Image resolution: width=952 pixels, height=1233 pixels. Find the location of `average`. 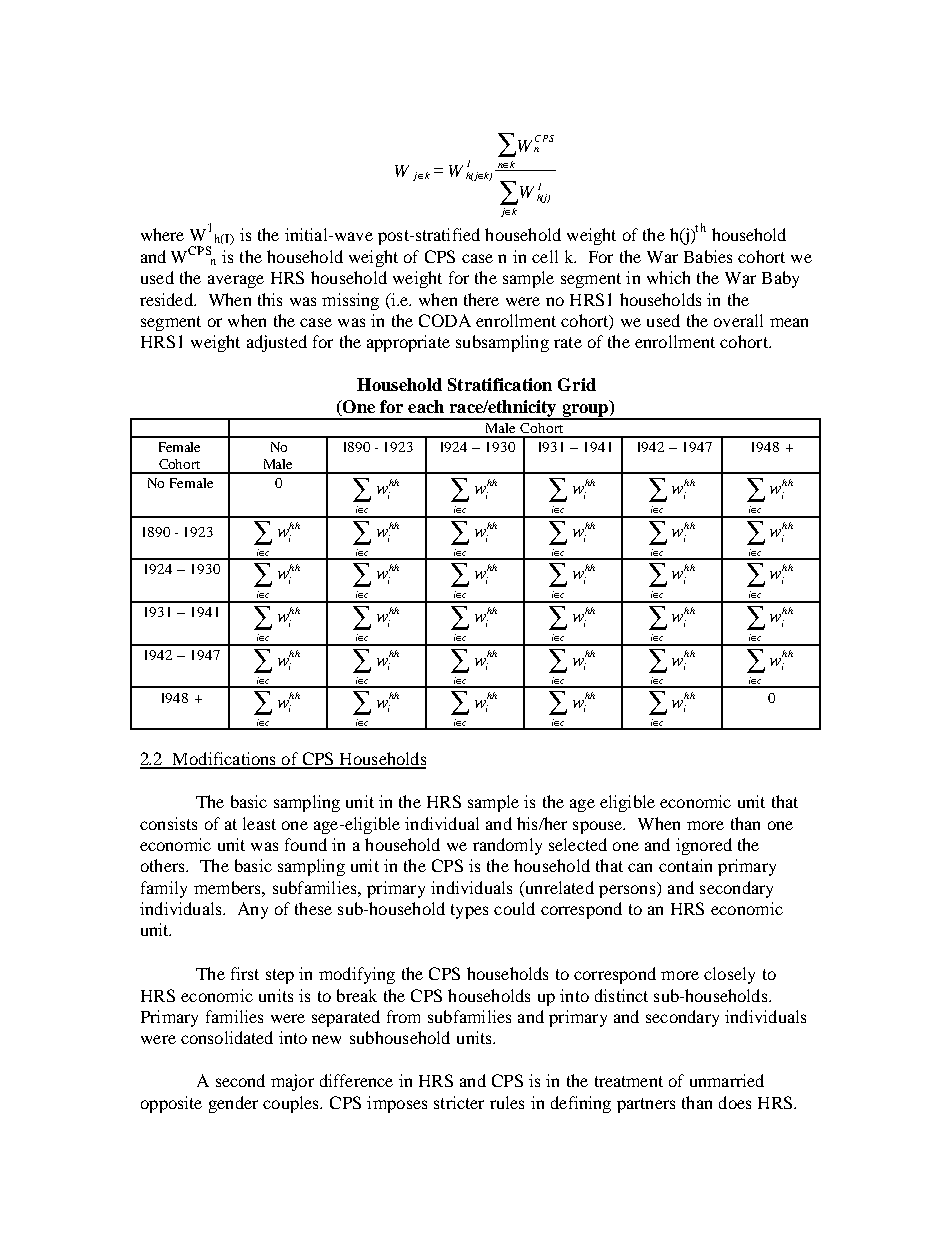

average is located at coordinates (236, 281).
